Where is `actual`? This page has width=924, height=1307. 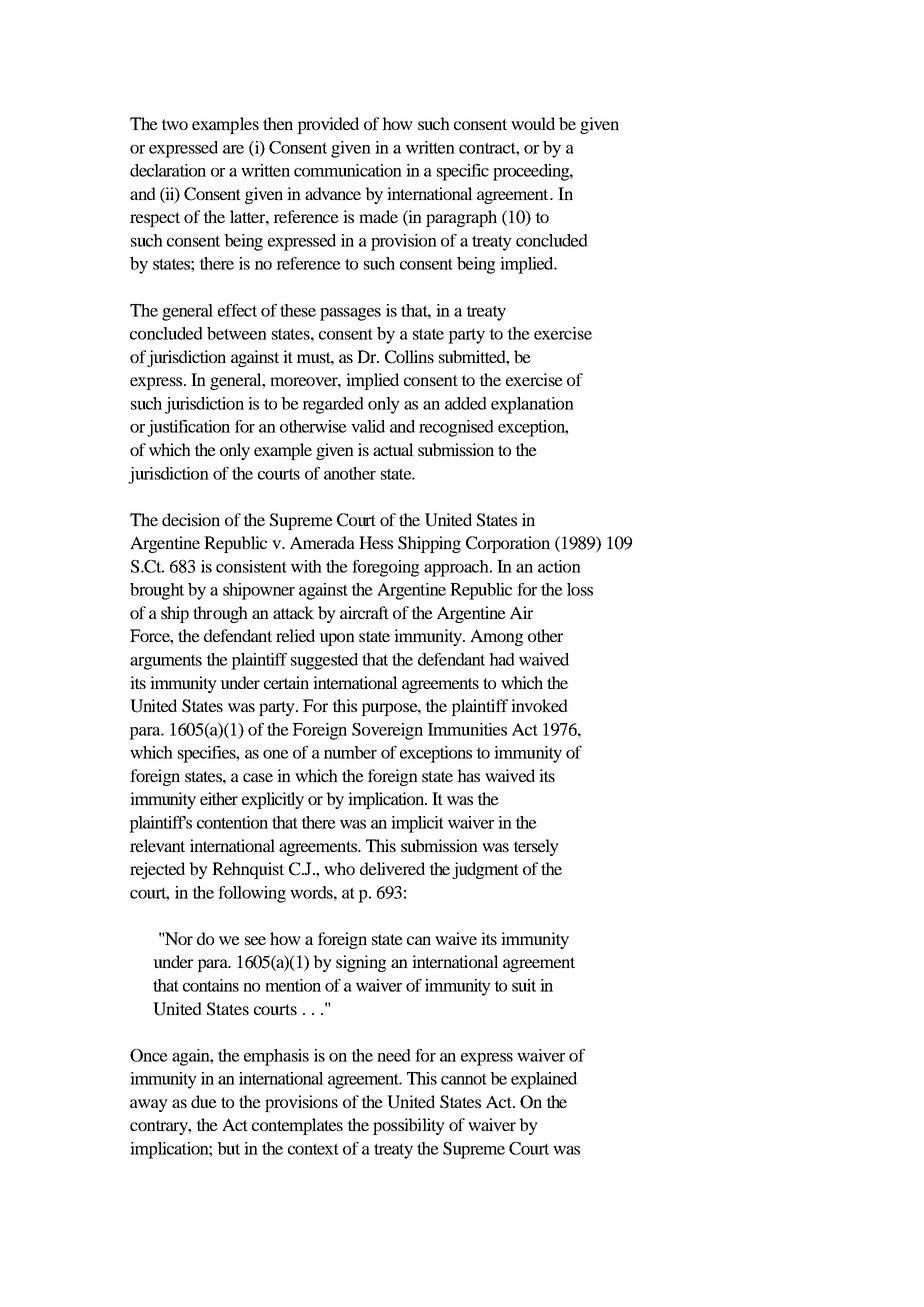
actual is located at coordinates (393, 449).
